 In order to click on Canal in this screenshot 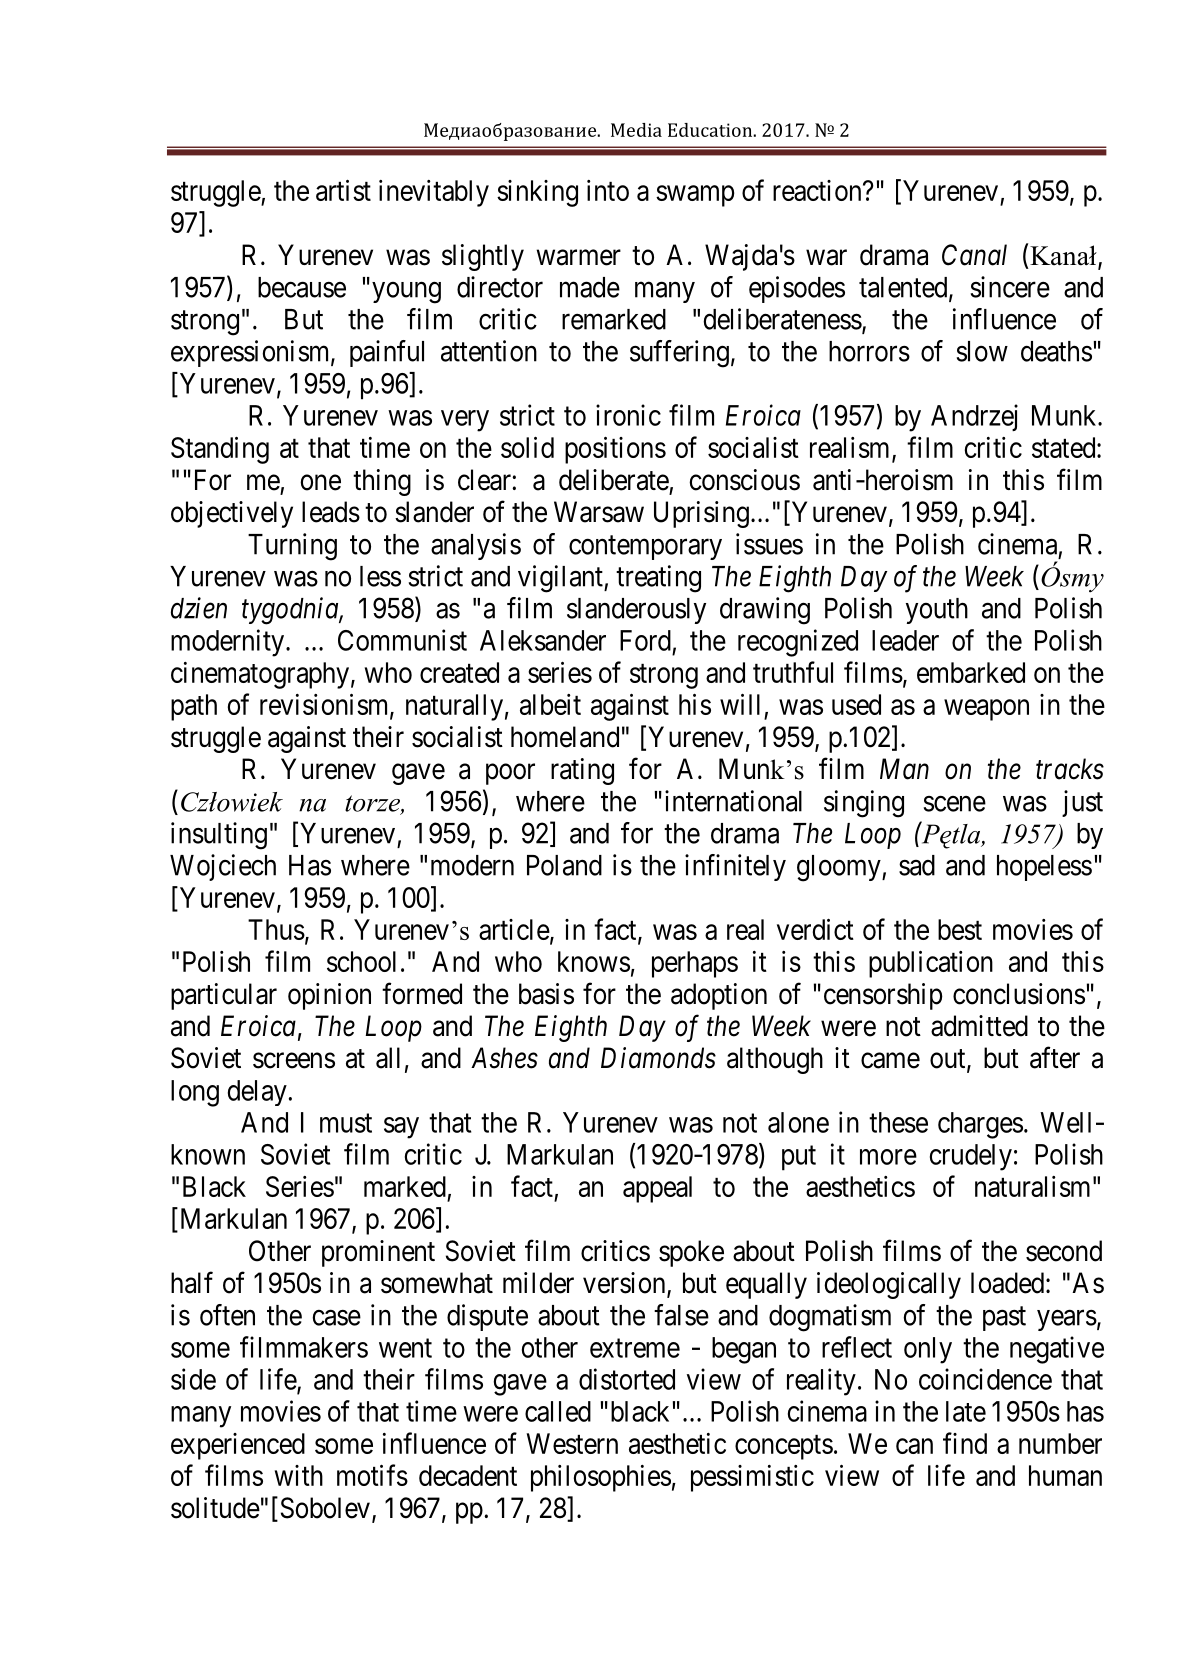, I will do `click(974, 255)`.
